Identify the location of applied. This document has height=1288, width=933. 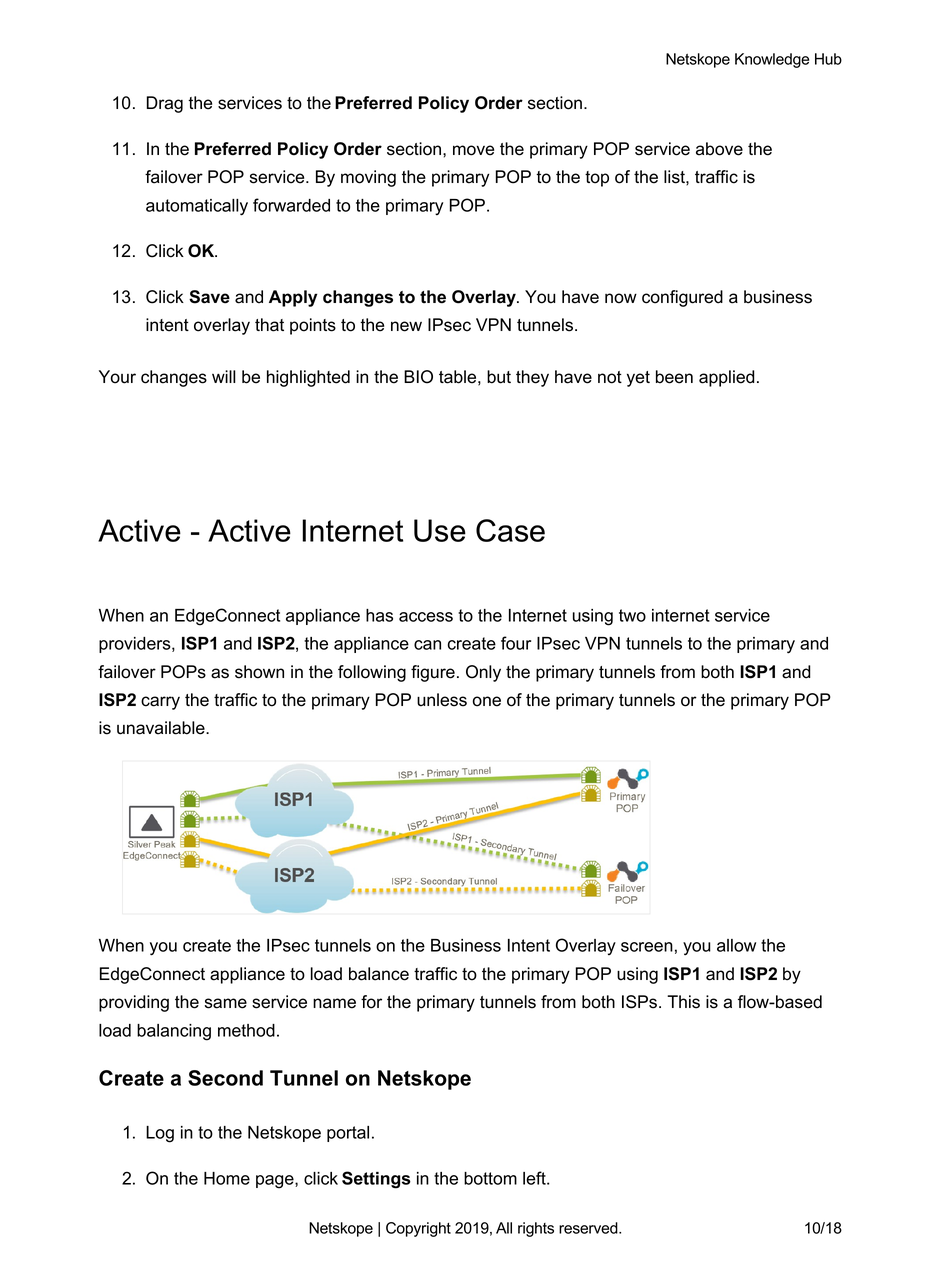
(727, 378).
